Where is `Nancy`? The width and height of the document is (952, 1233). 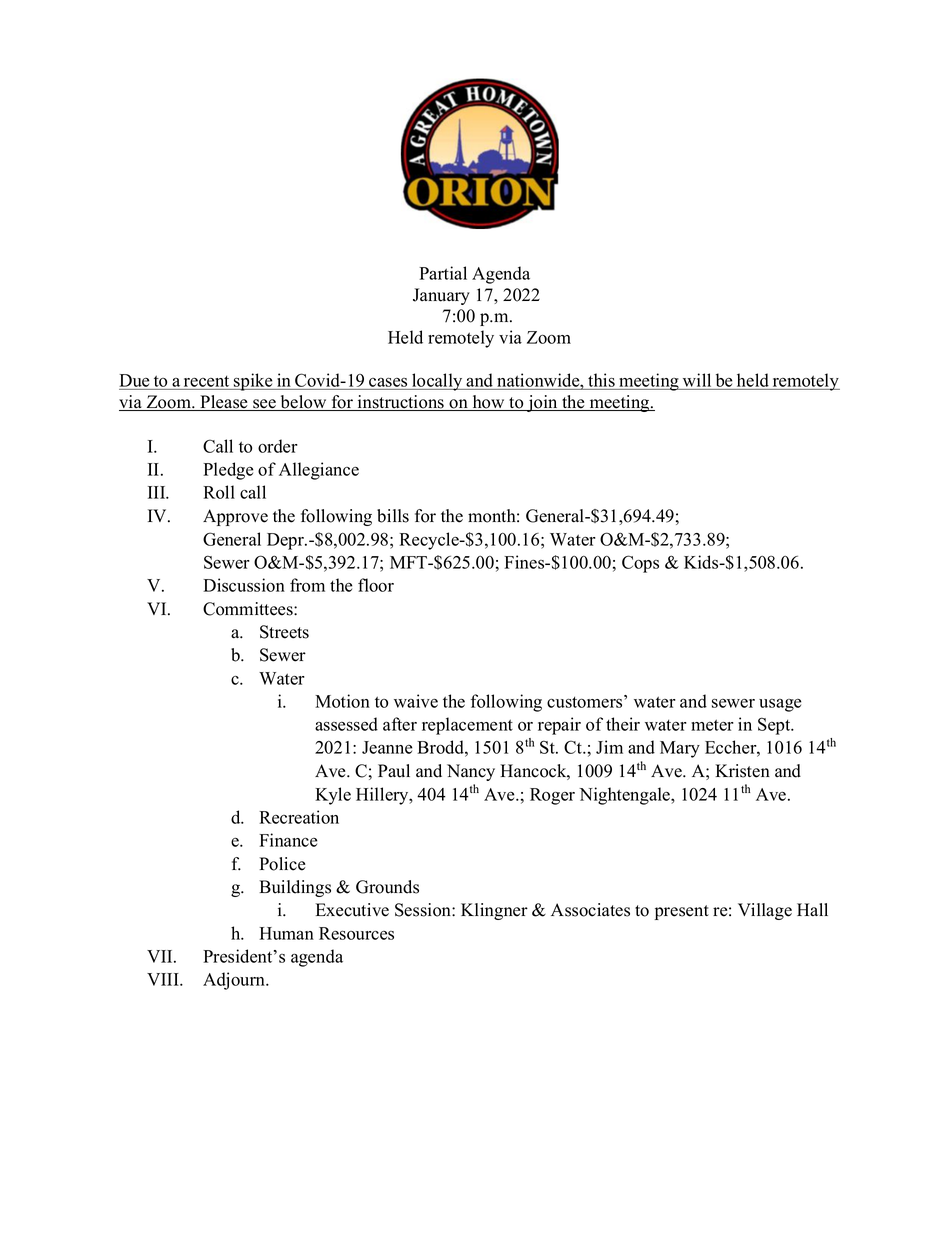 Nancy is located at coordinates (471, 772).
